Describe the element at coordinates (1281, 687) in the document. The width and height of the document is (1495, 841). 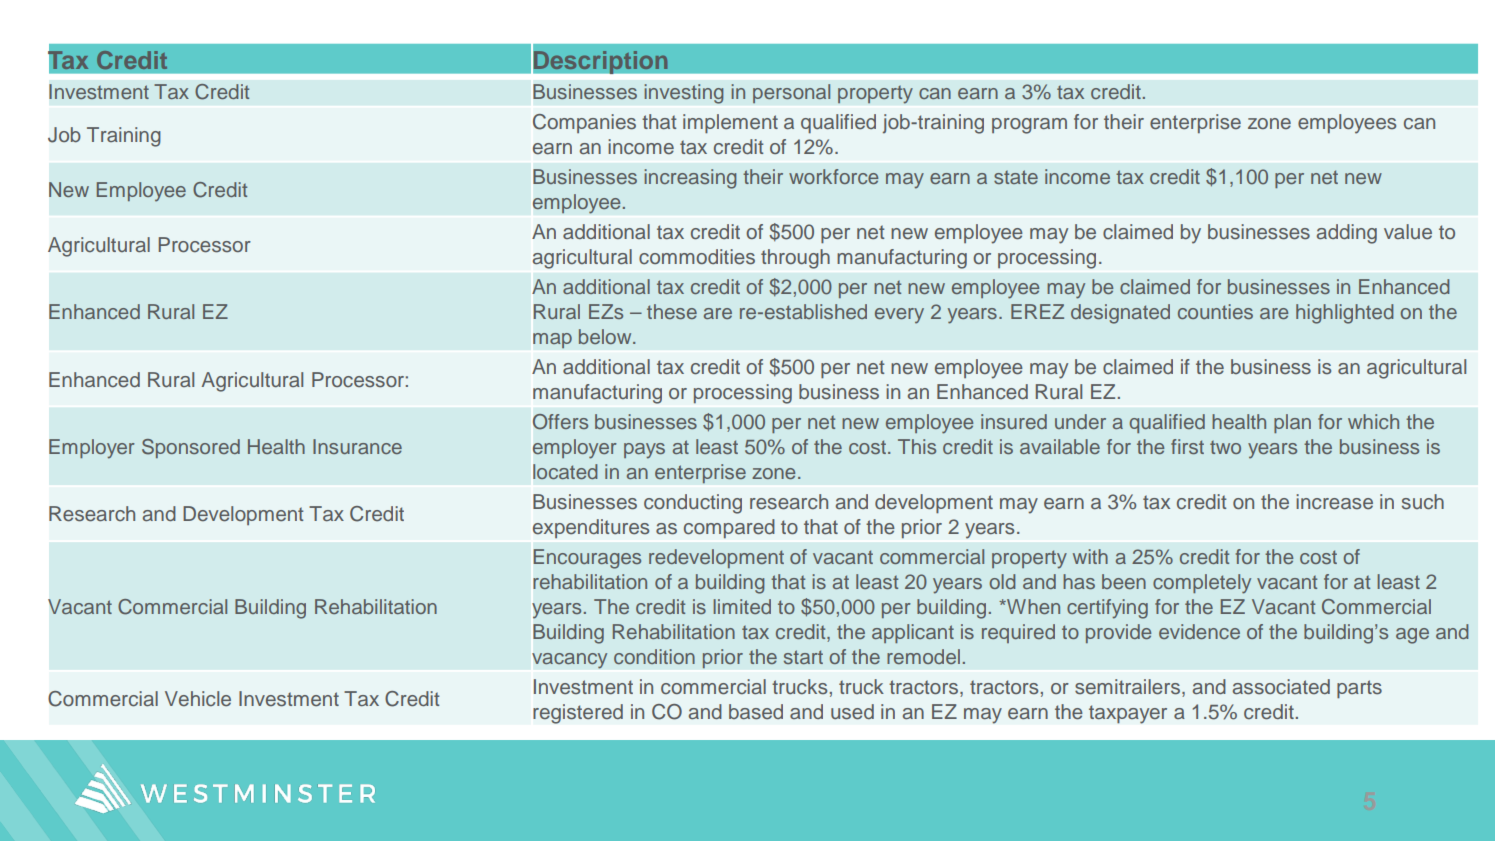
I see `associated` at that location.
